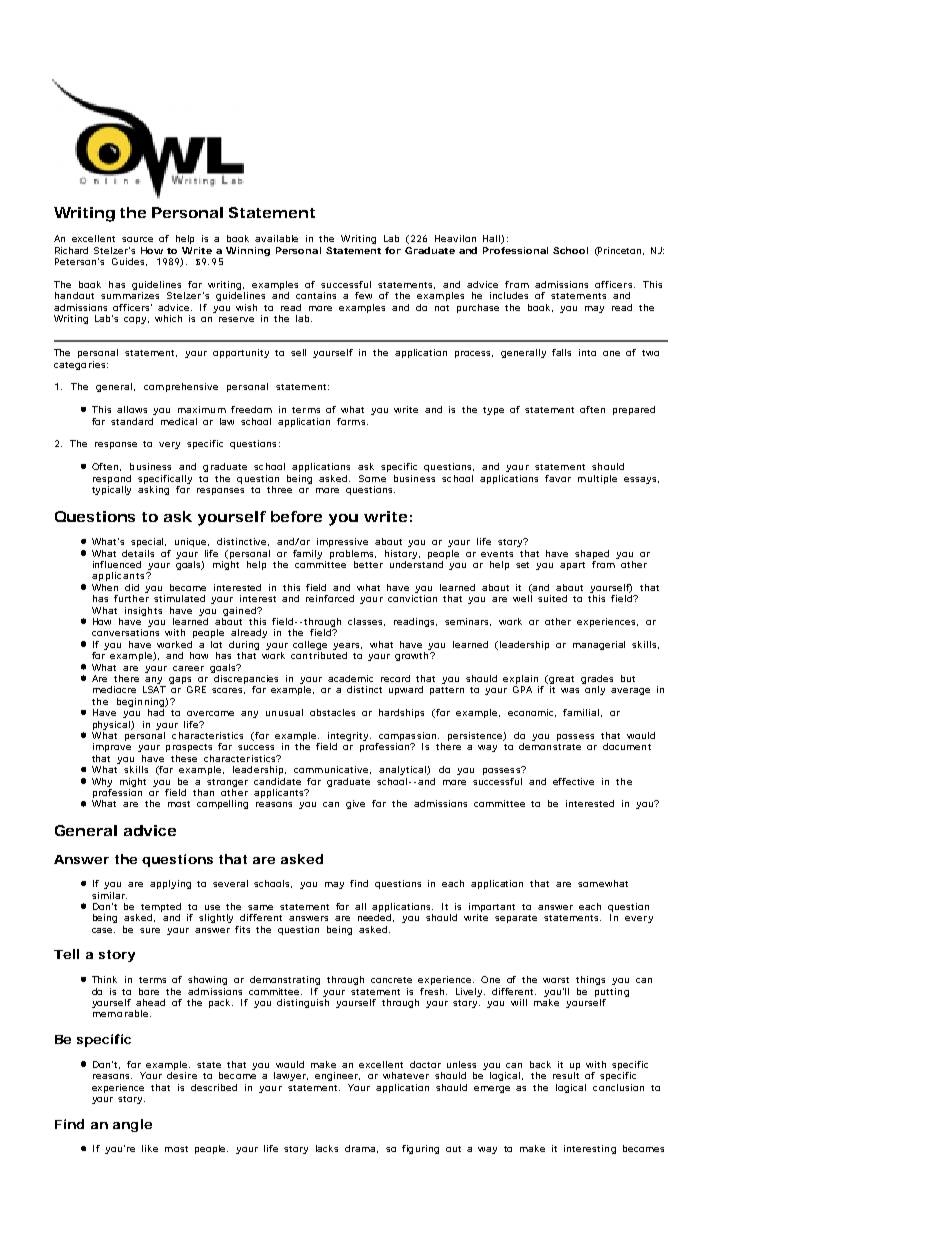  What do you see at coordinates (509, 295) in the image?
I see `includes` at bounding box center [509, 295].
